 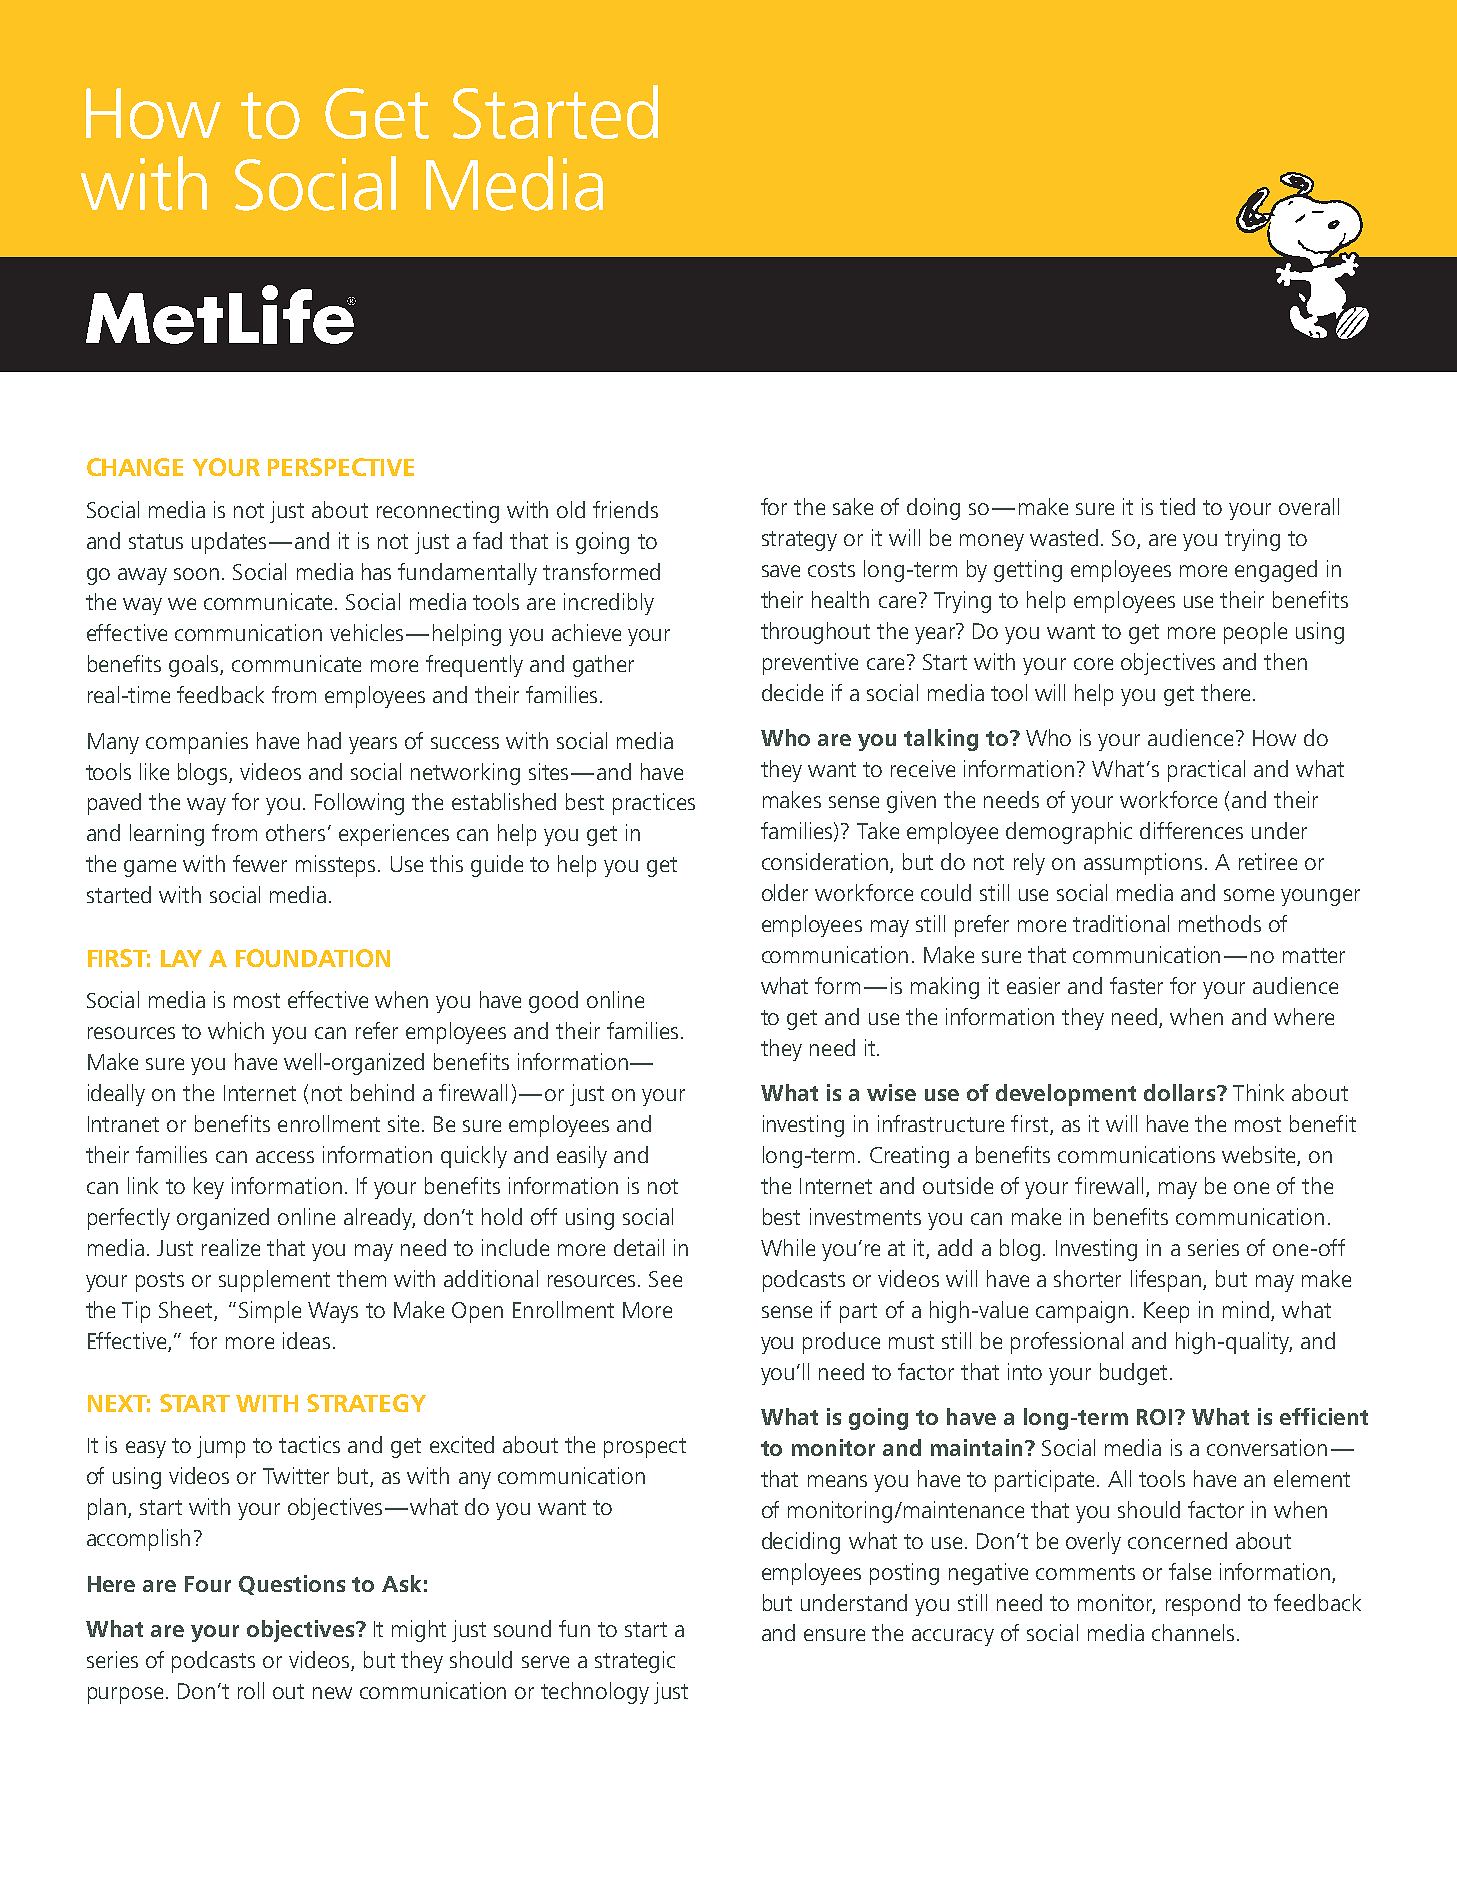 I want to click on wise, so click(x=891, y=1092).
